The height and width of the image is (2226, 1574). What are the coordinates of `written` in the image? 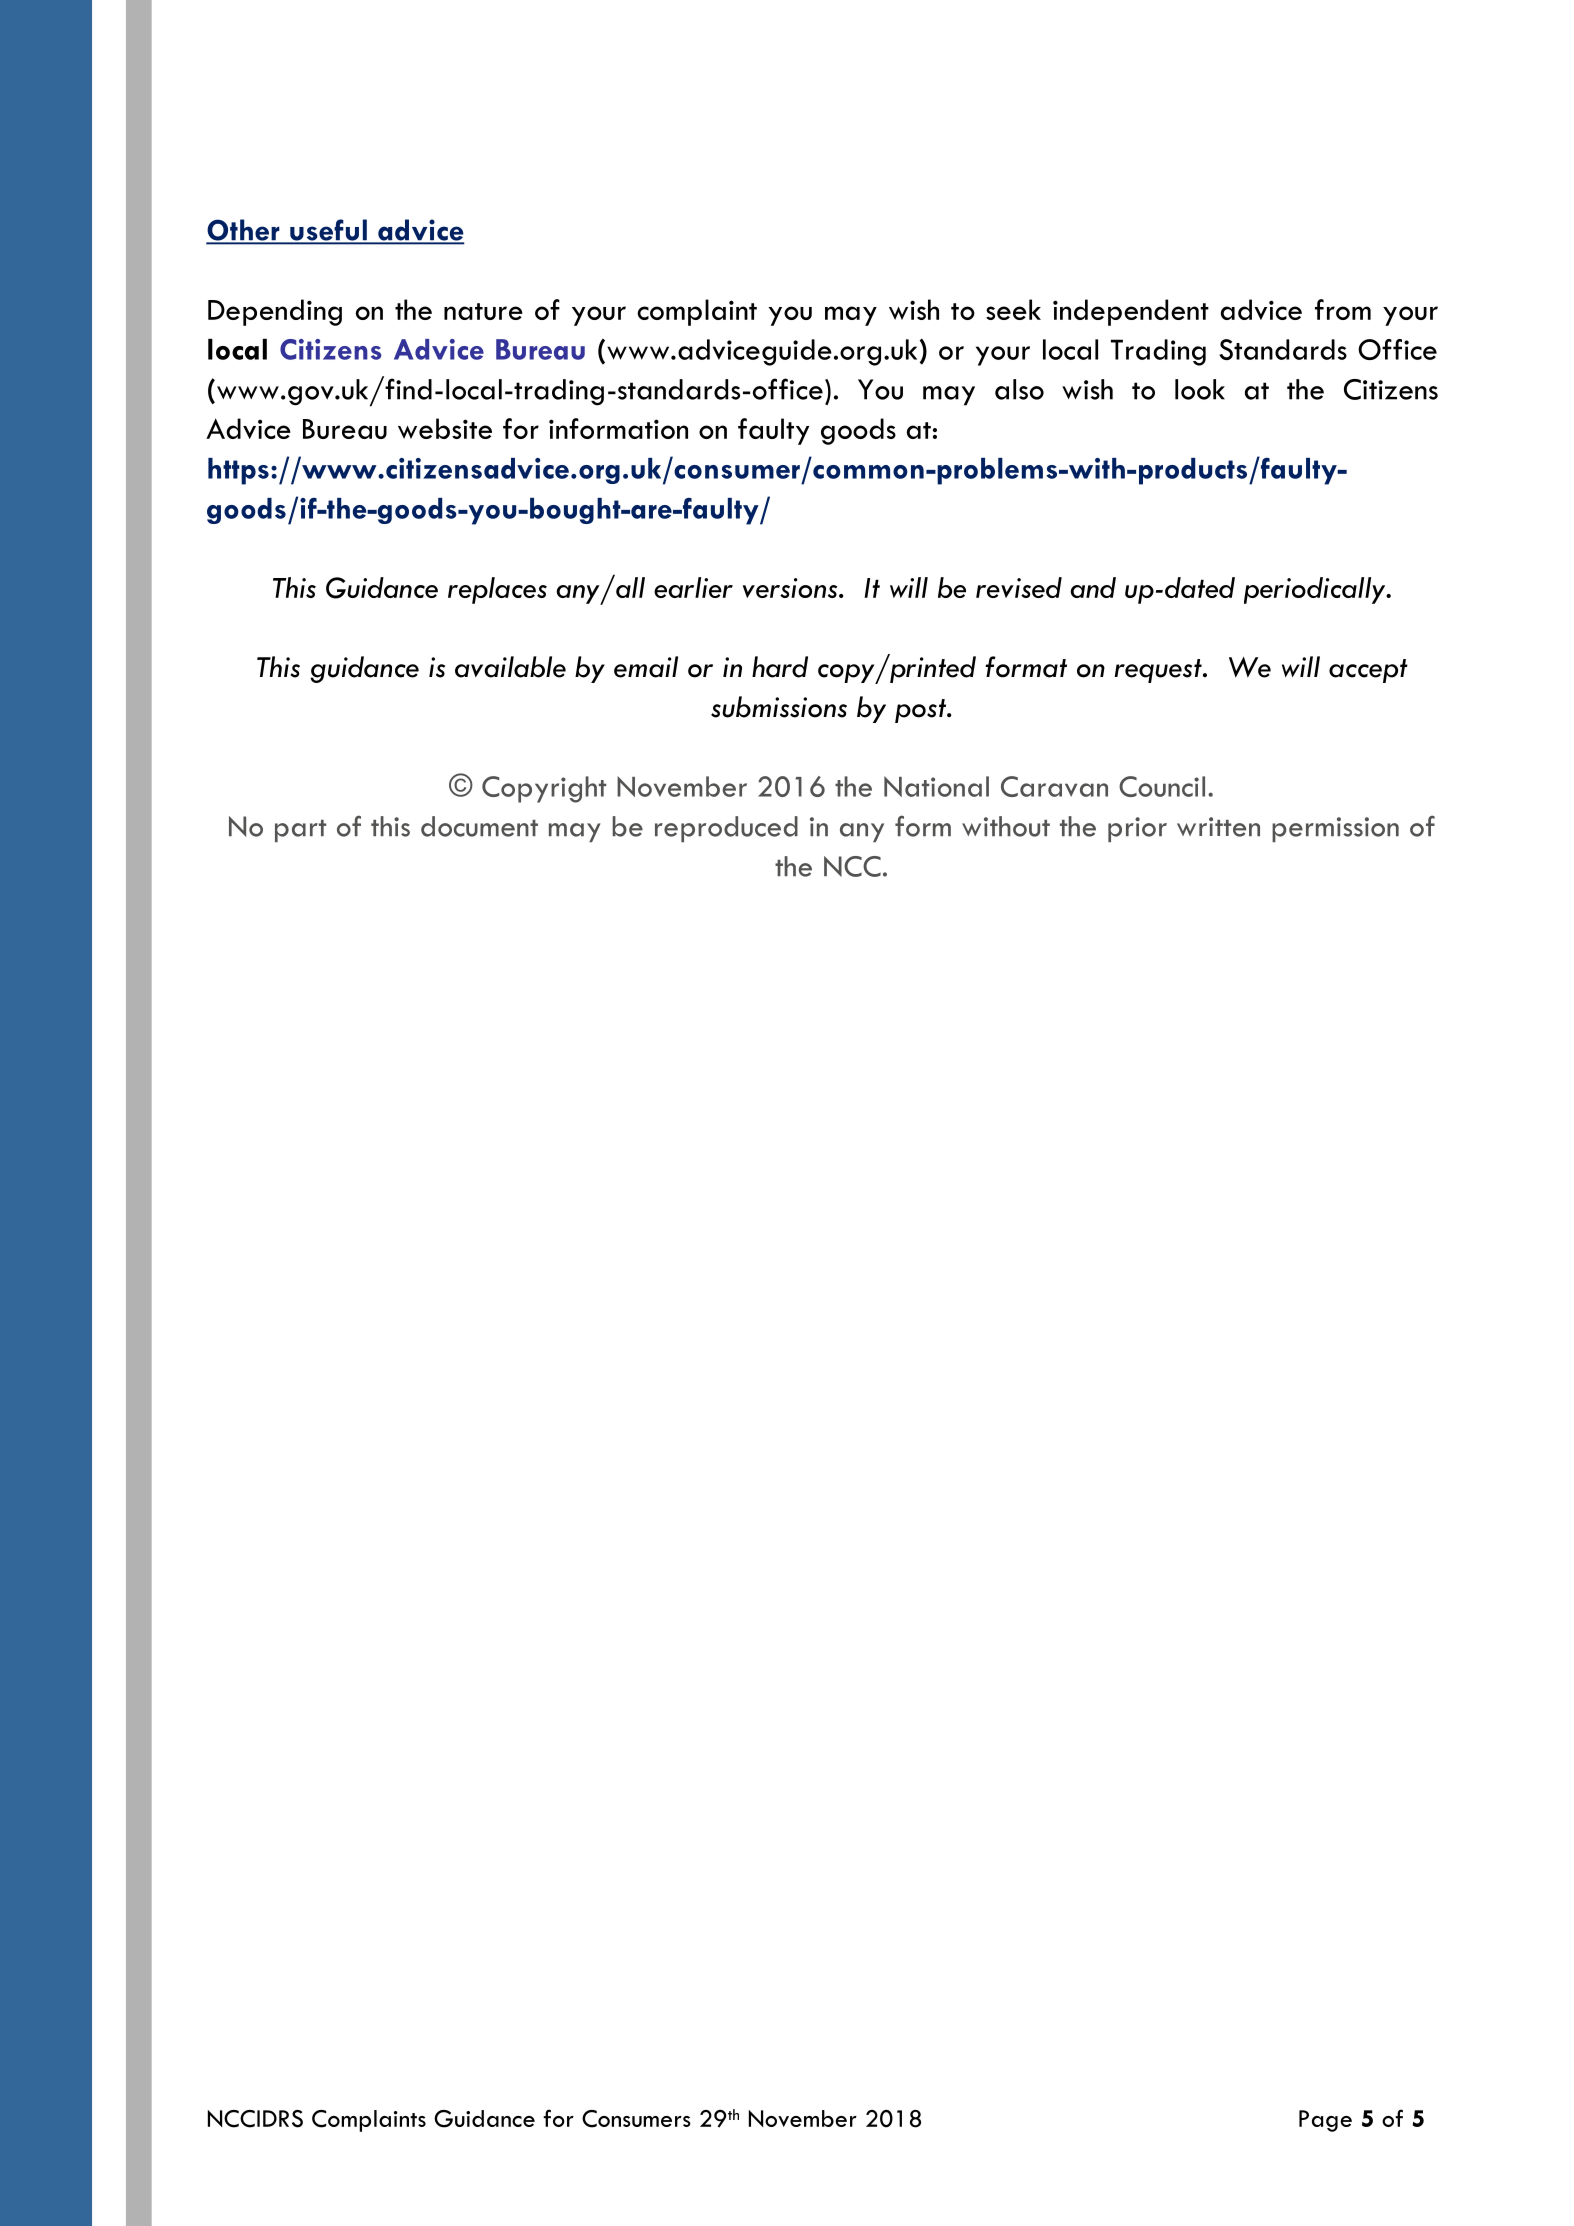 It's located at (1218, 827).
